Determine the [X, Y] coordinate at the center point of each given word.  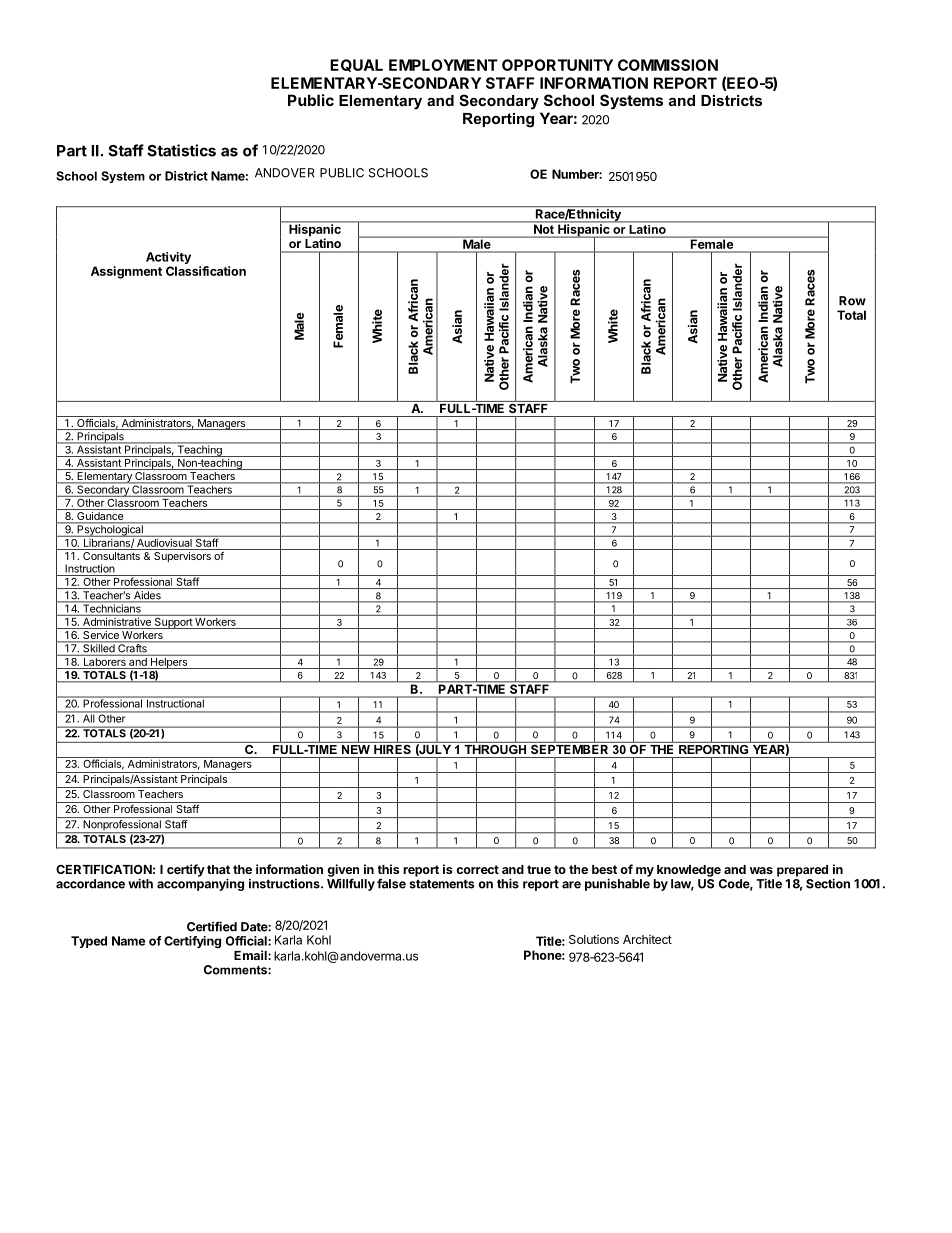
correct [477, 869]
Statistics [181, 150]
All [88, 717]
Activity [168, 259]
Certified [212, 926]
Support [173, 622]
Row [852, 301]
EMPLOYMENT [443, 65]
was [761, 870]
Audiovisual [164, 541]
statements [442, 884]
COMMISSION [668, 65]
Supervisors [182, 557]
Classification [206, 271]
